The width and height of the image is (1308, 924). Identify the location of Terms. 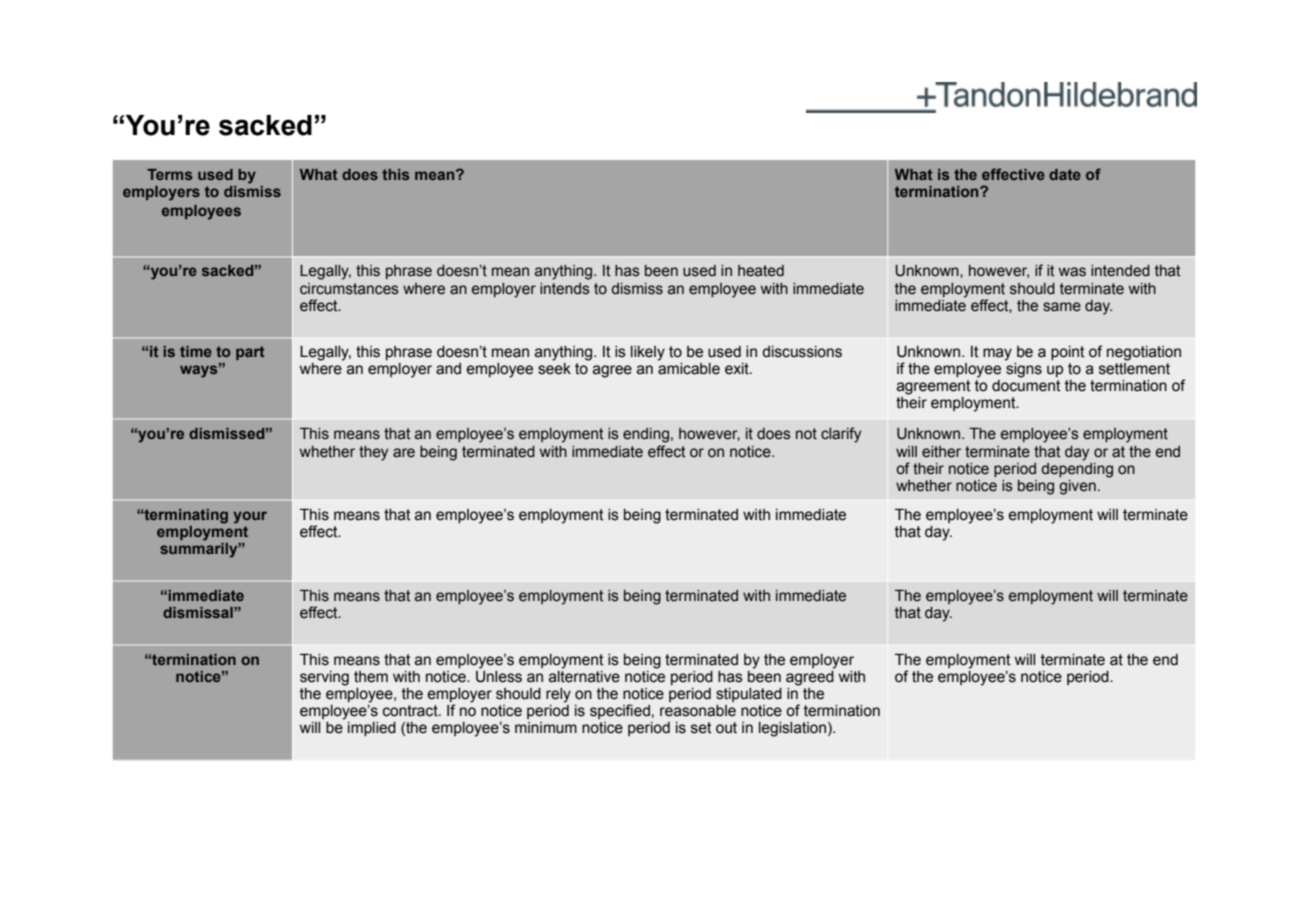
(169, 174).
